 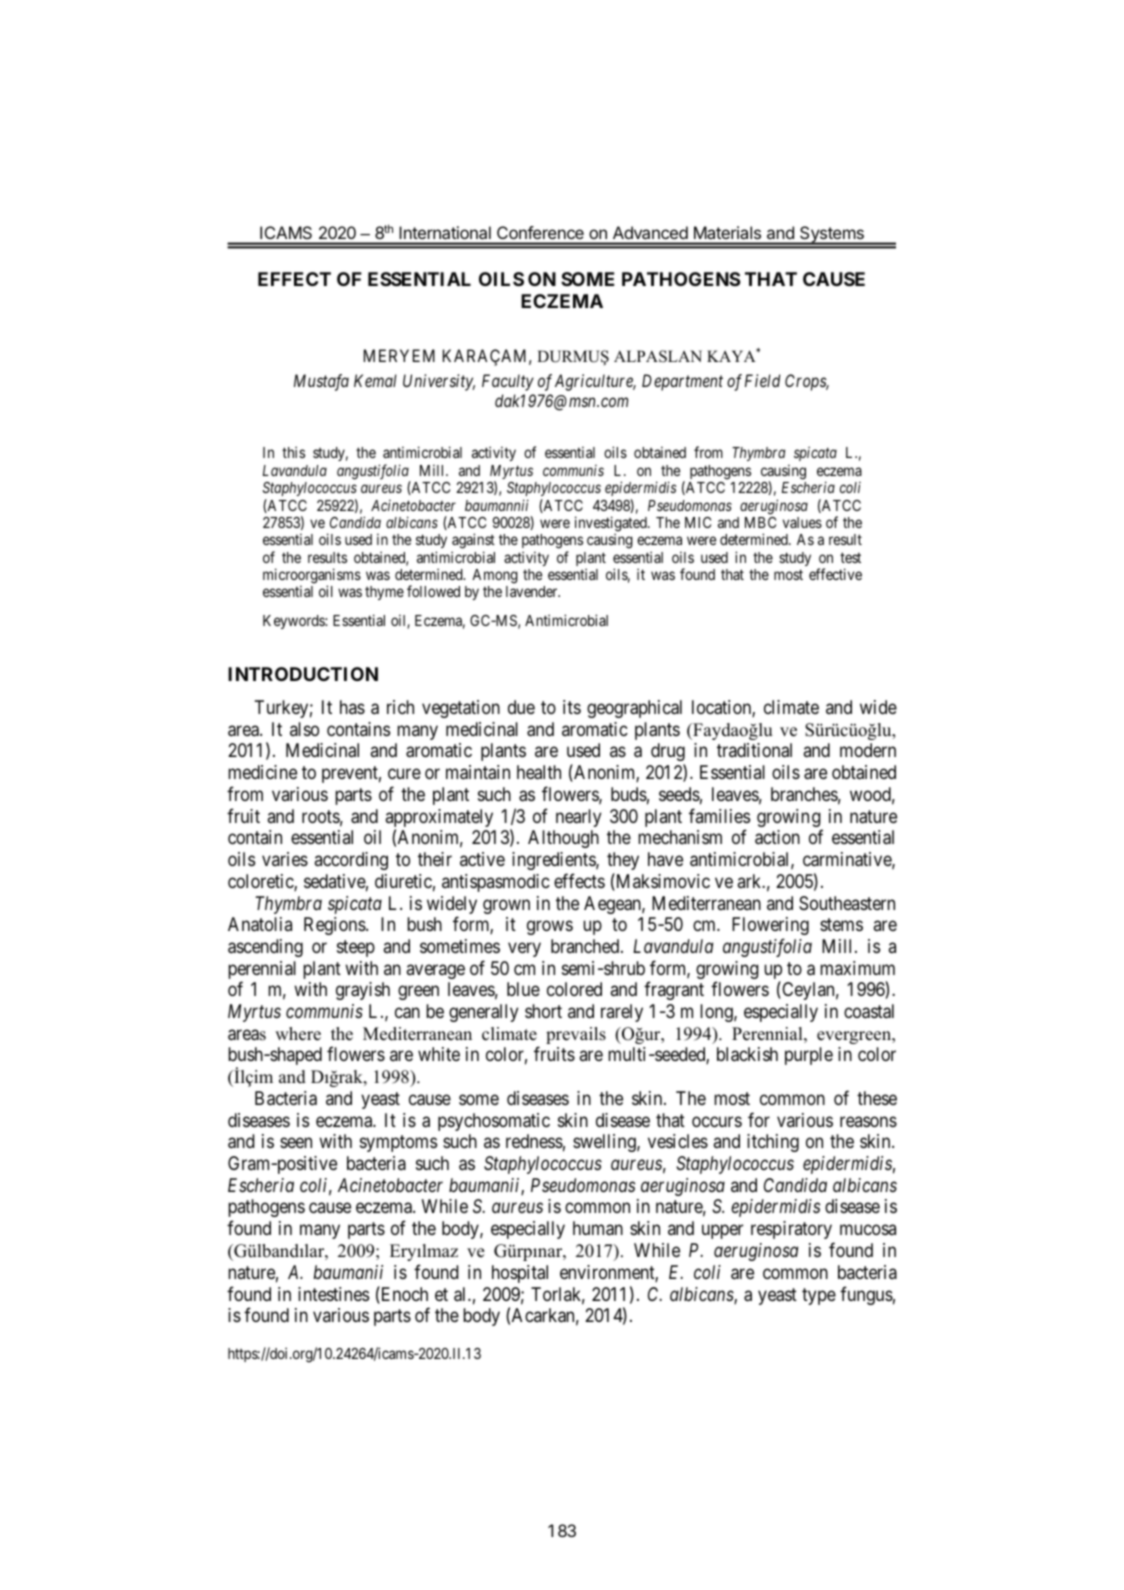 What do you see at coordinates (754, 750) in the screenshot?
I see `traditional` at bounding box center [754, 750].
